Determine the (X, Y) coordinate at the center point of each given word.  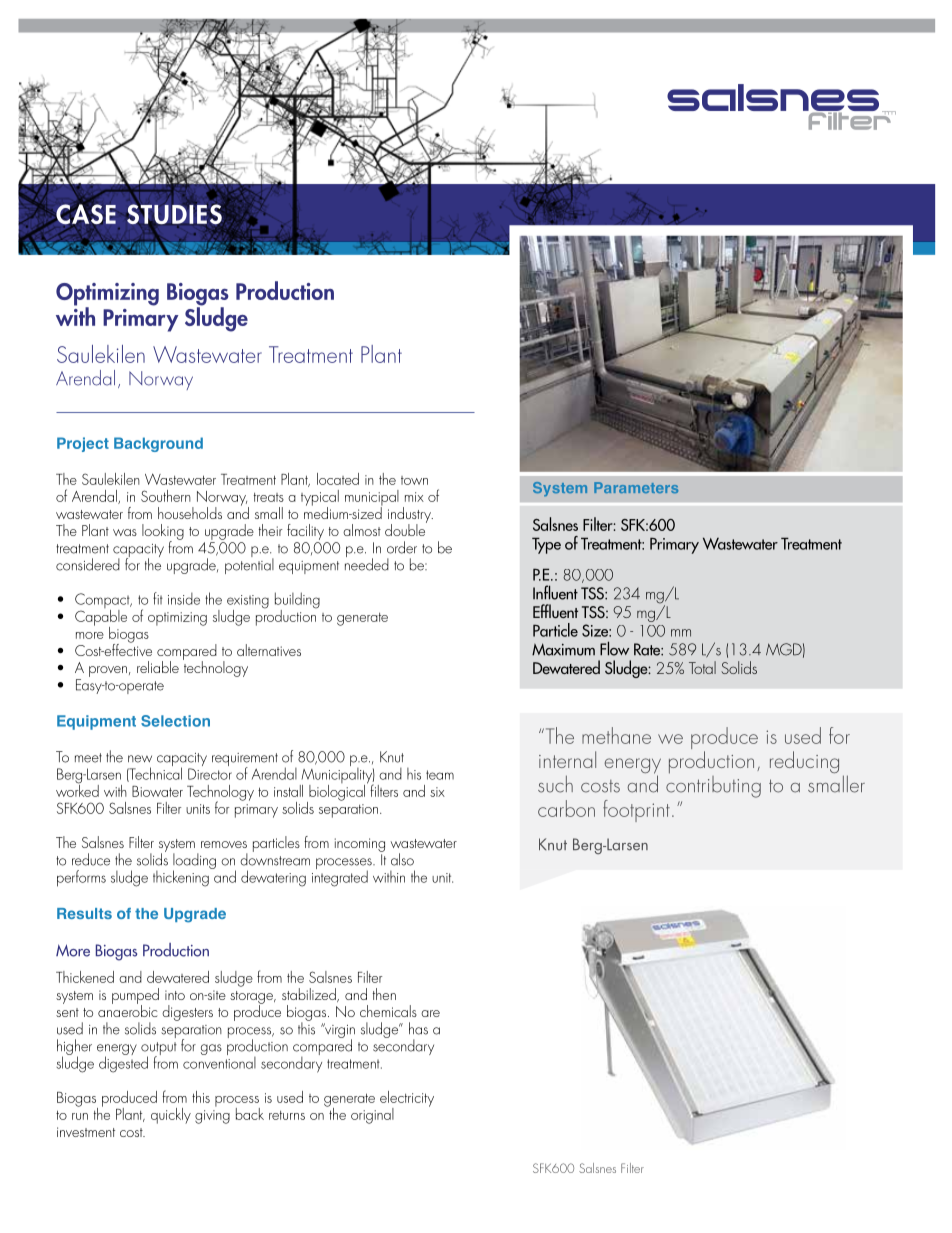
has (418, 1028)
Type (546, 545)
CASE (85, 214)
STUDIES (175, 214)
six (437, 792)
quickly (171, 1116)
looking (163, 533)
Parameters (636, 487)
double (406, 529)
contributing (713, 785)
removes (224, 844)
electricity (407, 1100)
